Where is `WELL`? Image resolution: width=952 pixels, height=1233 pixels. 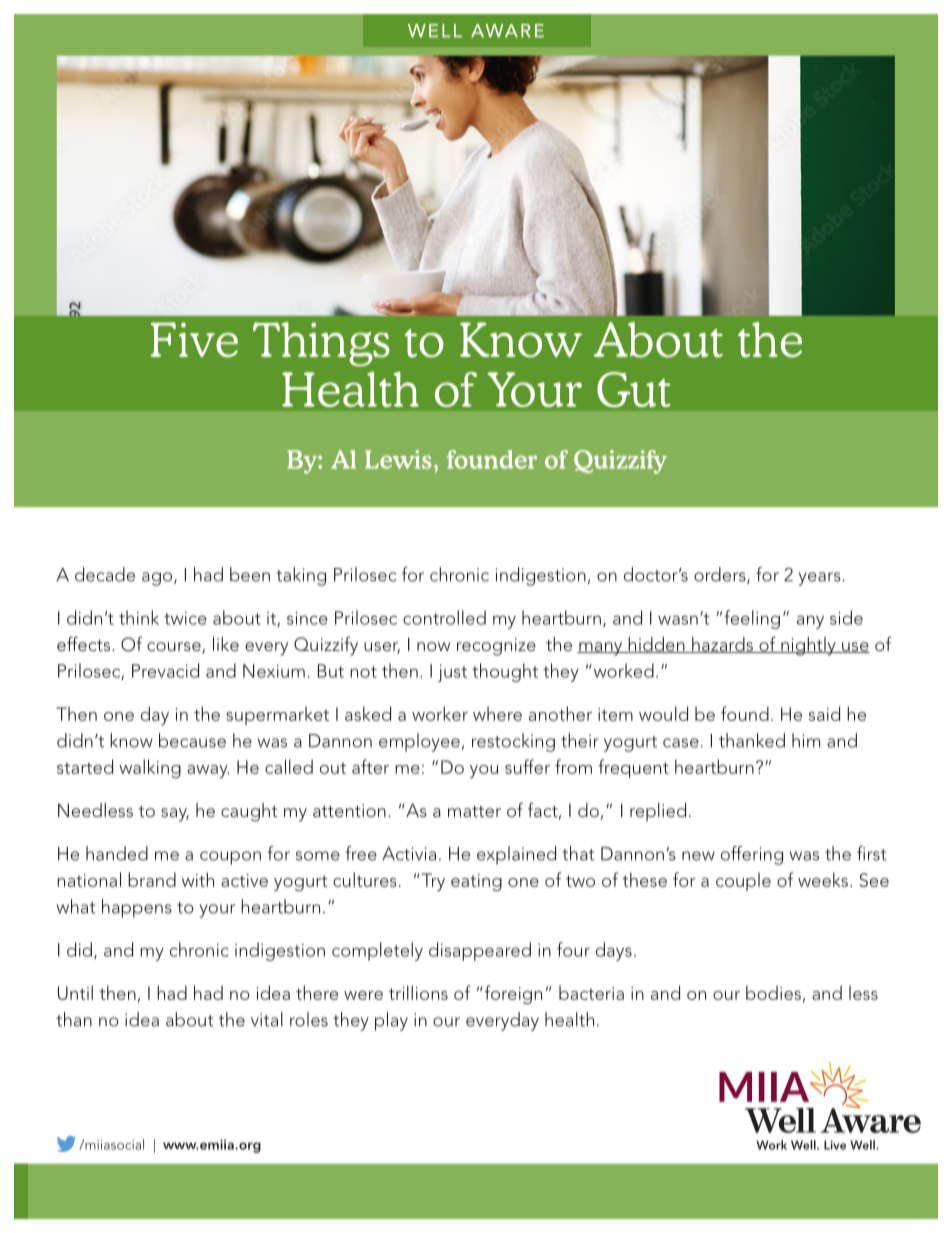 WELL is located at coordinates (435, 30).
